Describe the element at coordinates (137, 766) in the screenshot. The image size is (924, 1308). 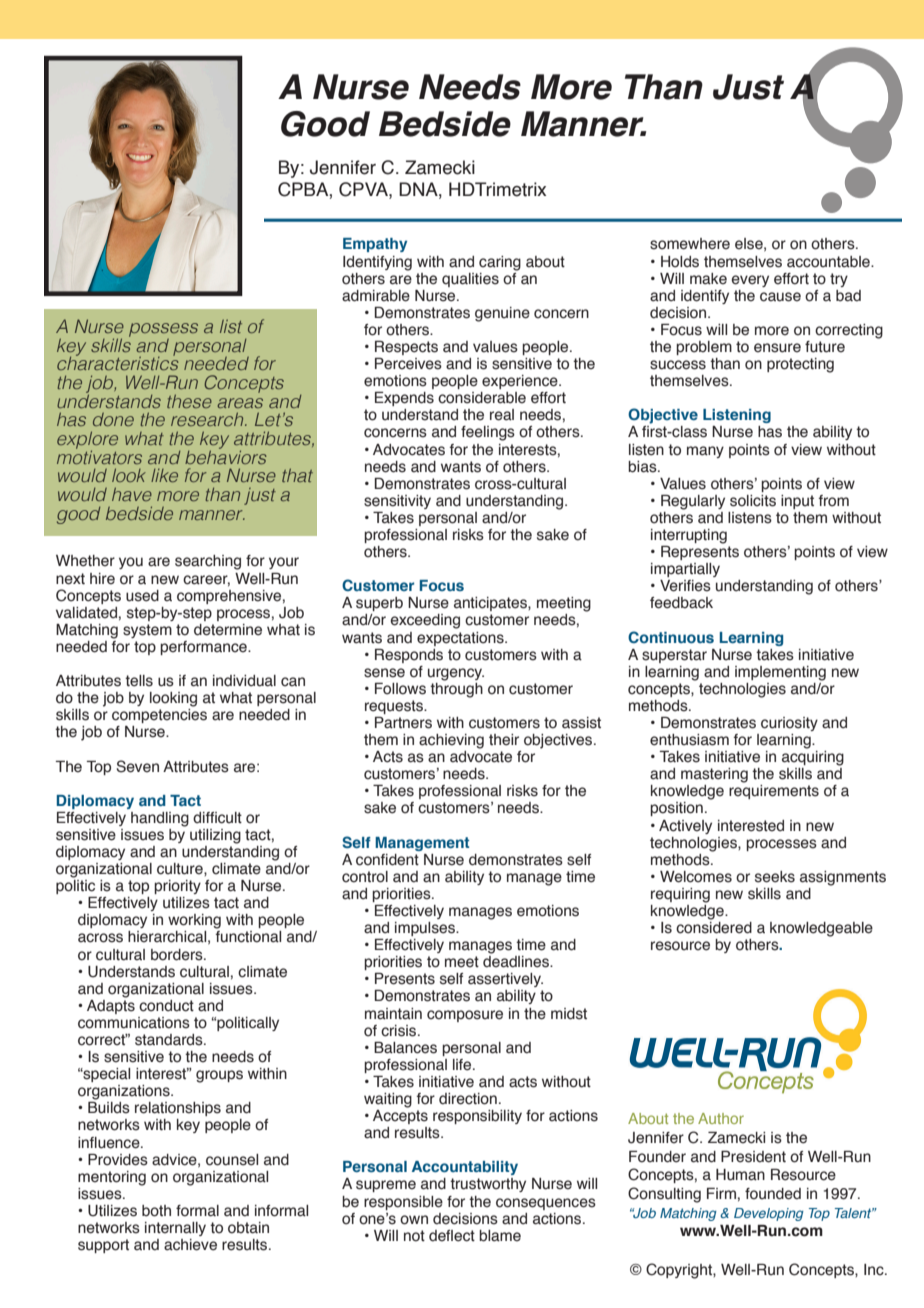
I see `Seven` at that location.
